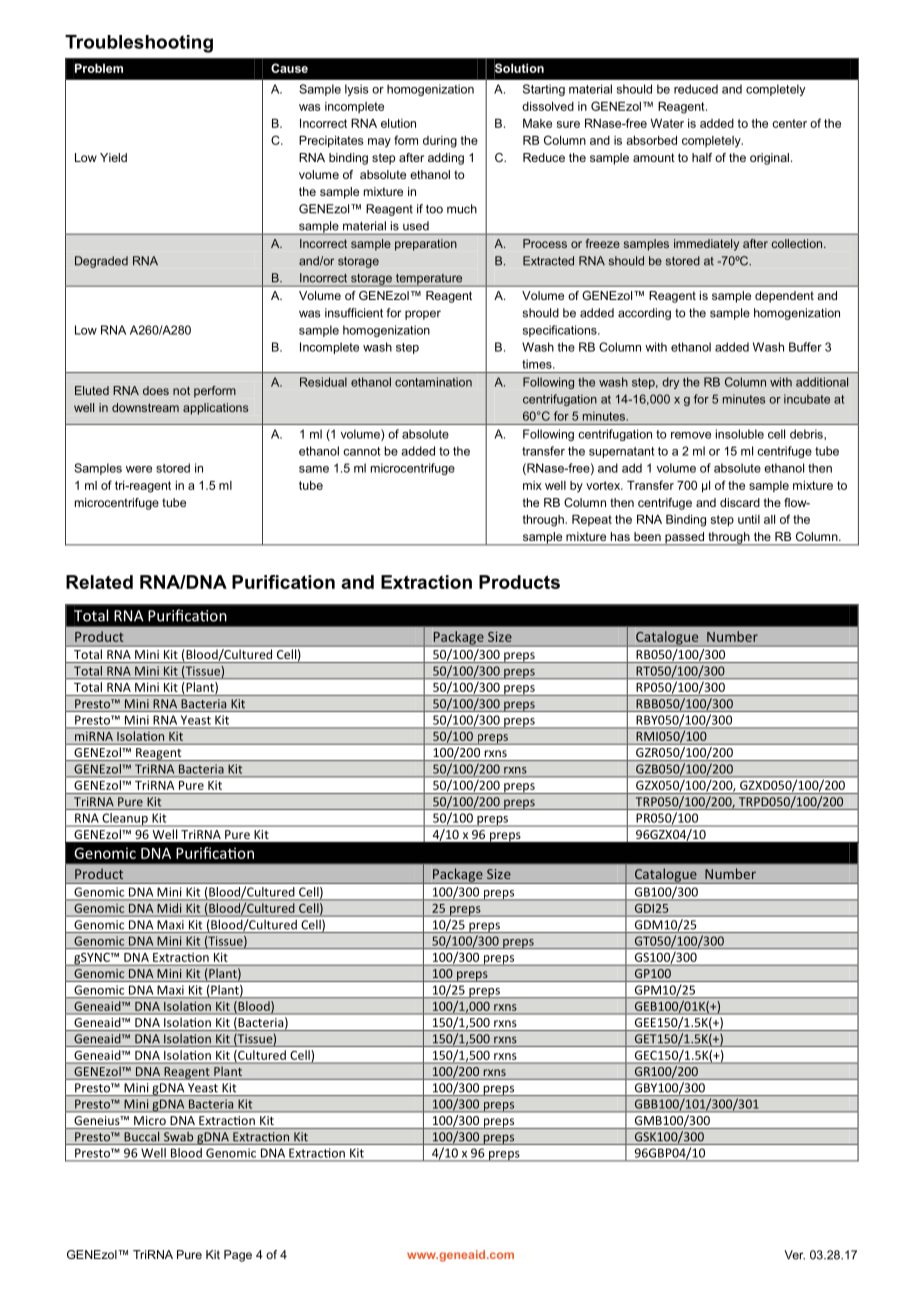  Describe the element at coordinates (519, 68) in the screenshot. I see `Solution` at that location.
